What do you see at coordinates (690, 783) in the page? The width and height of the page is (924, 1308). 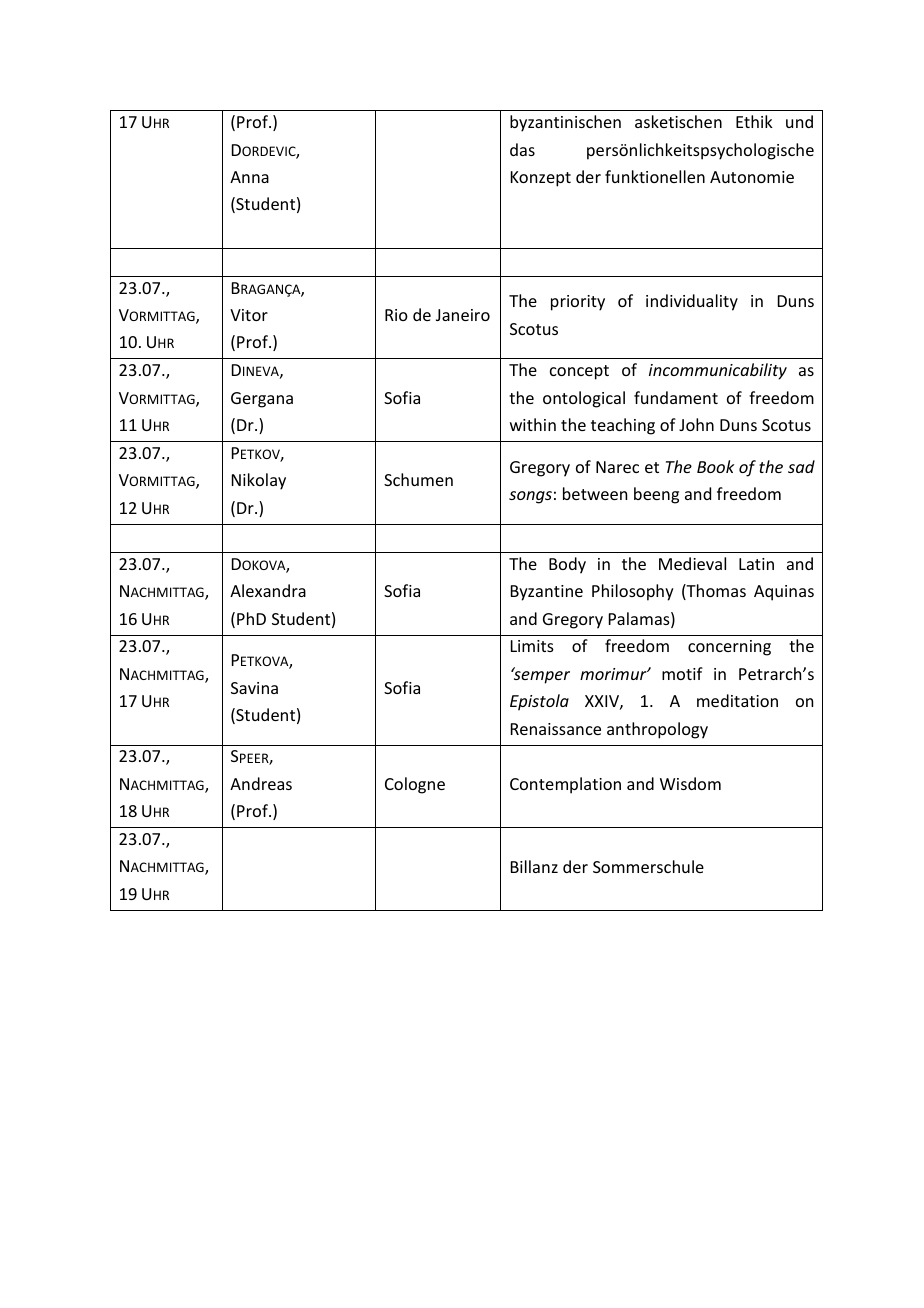 I see `Wisdom` at bounding box center [690, 783].
